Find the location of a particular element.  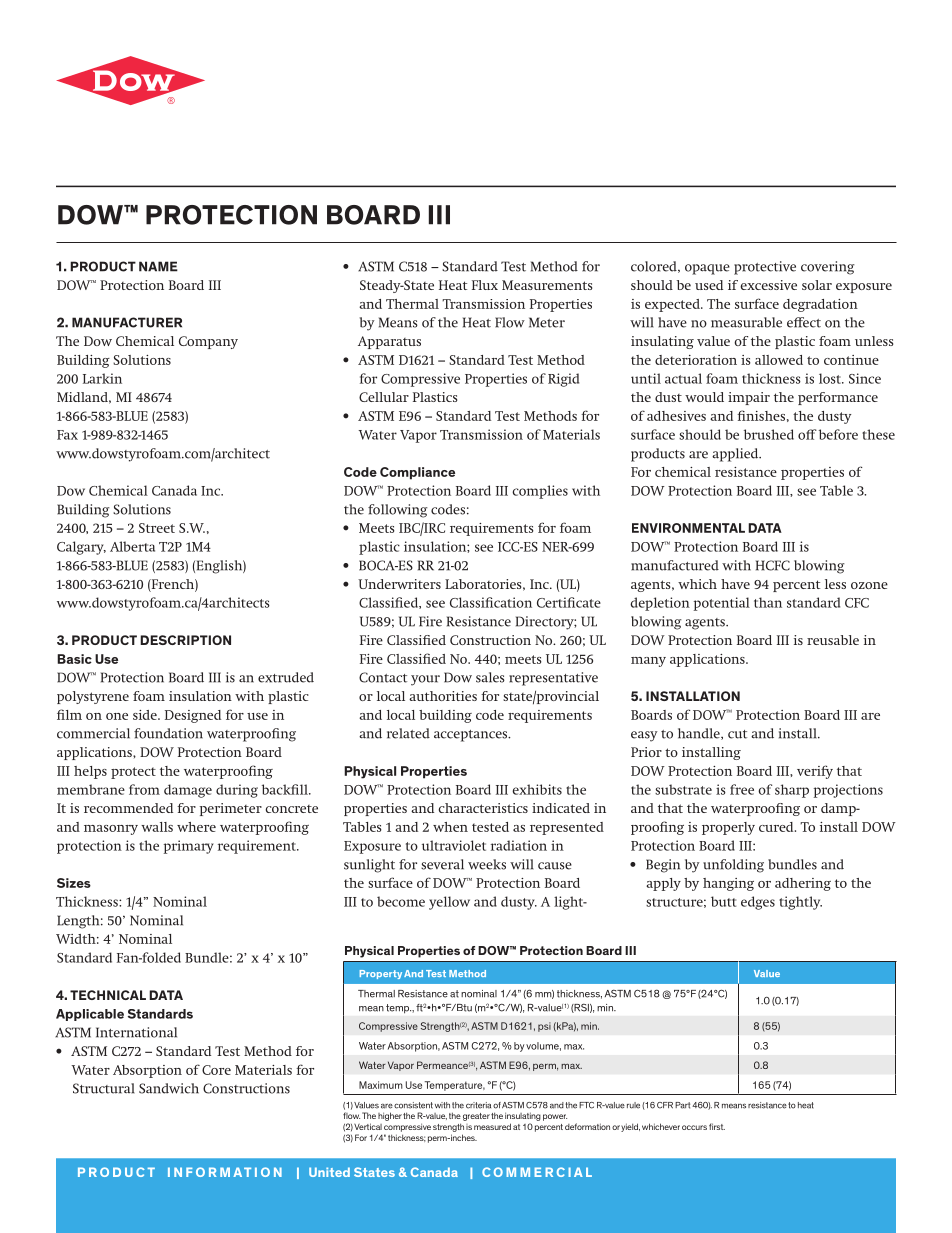

Flux is located at coordinates (485, 285).
